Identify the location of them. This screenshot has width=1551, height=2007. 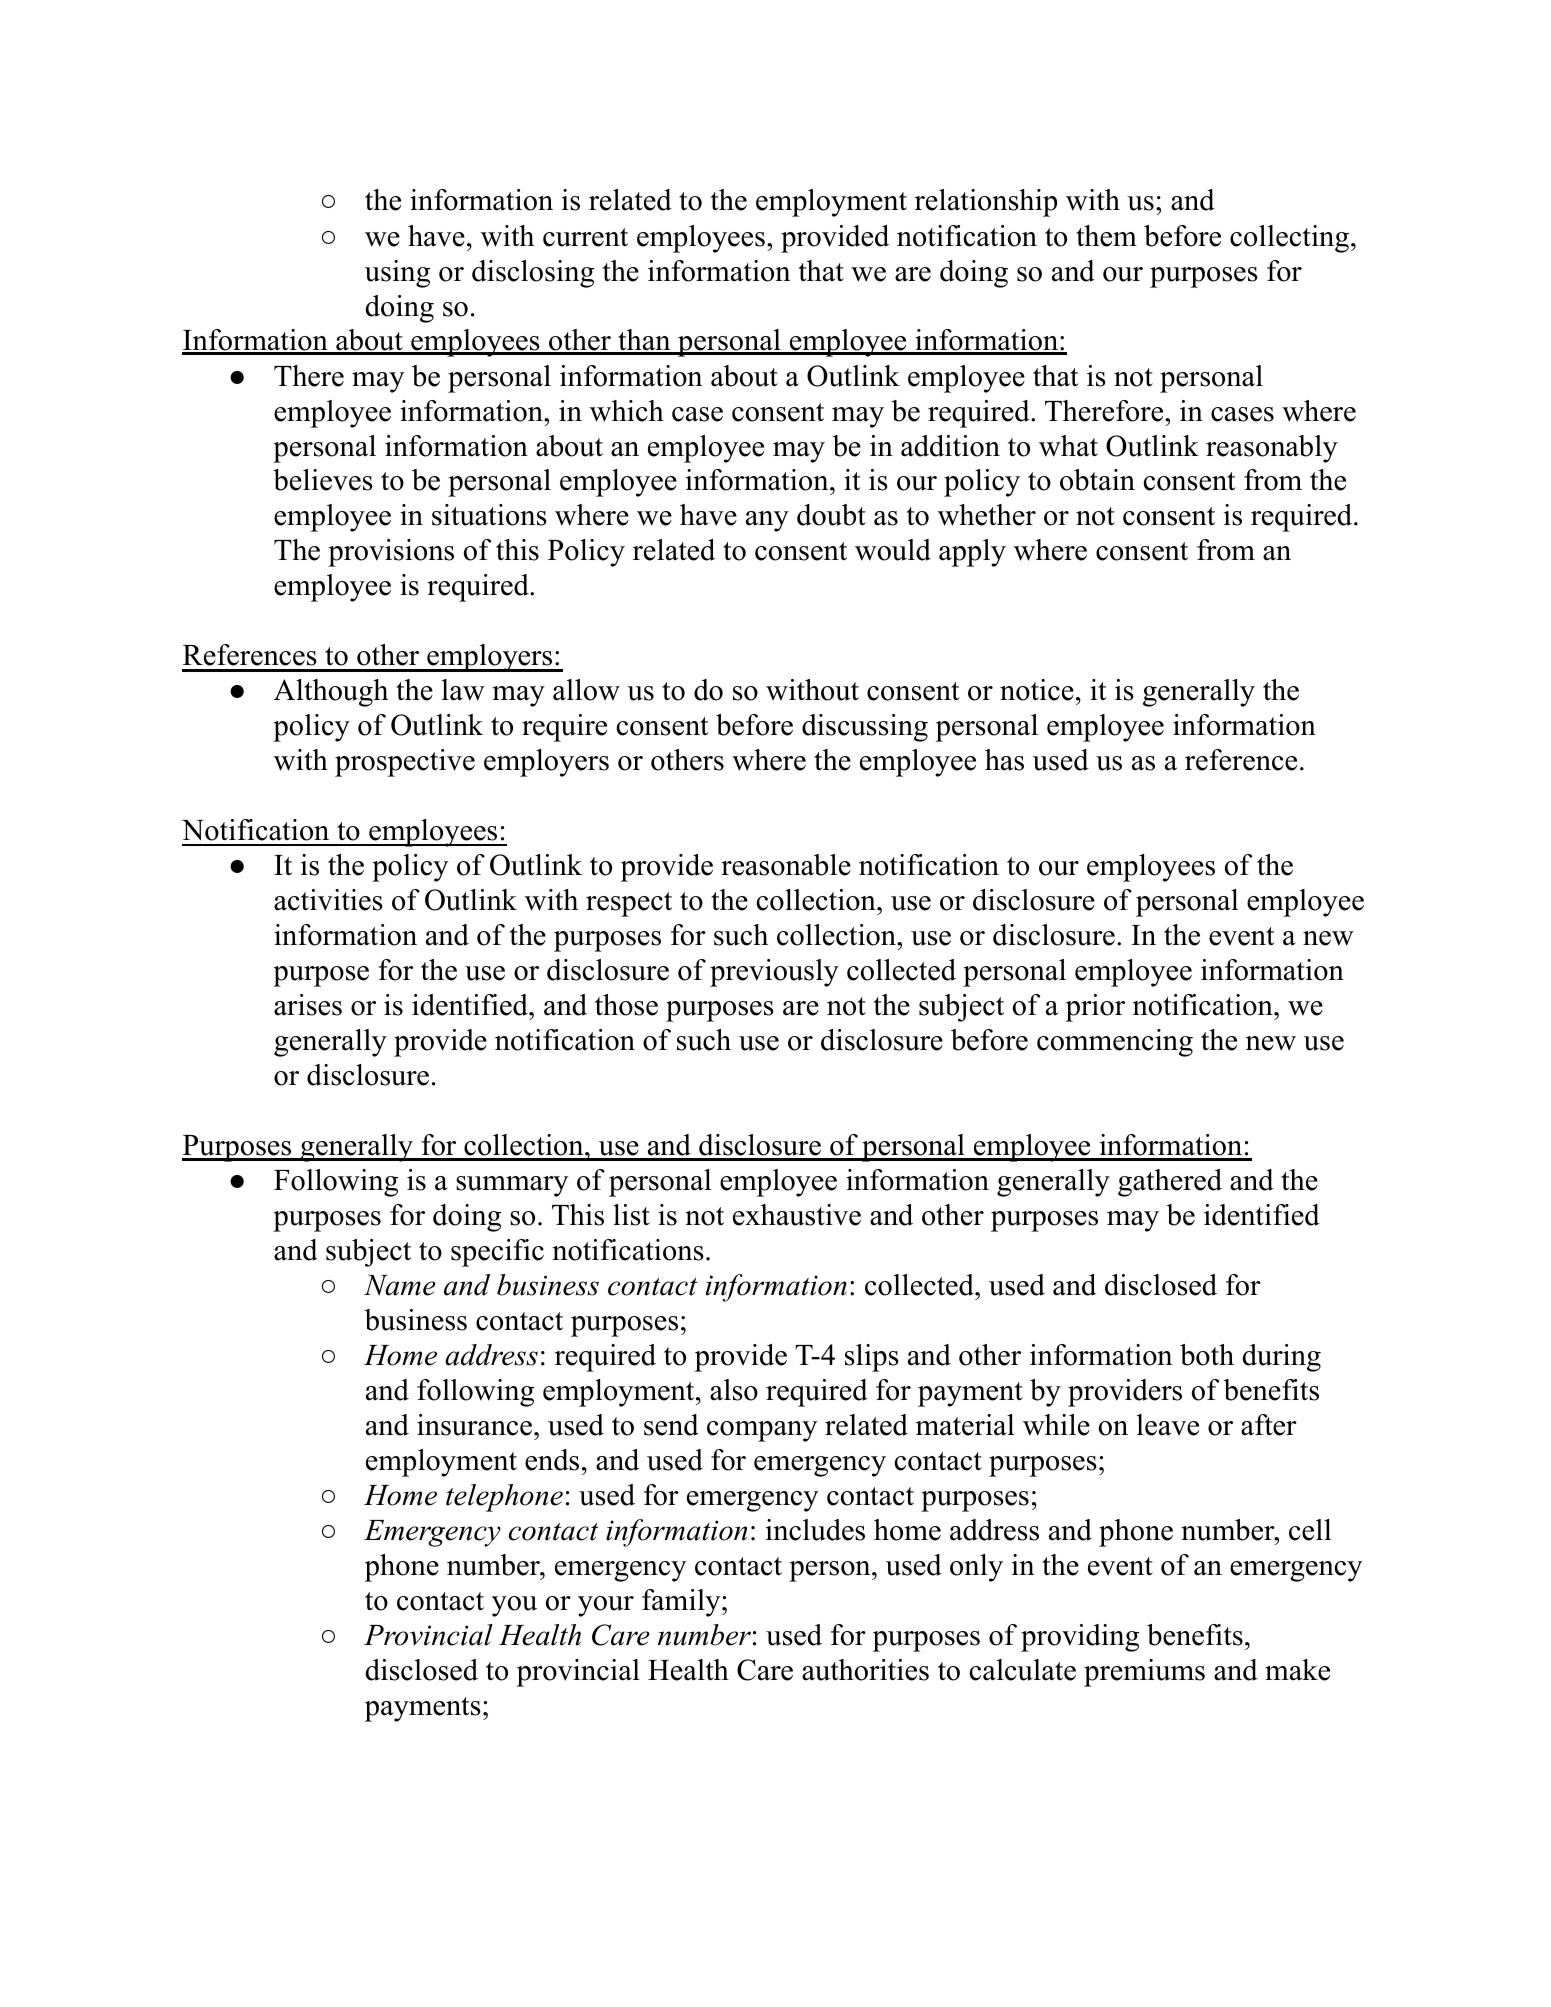
(1106, 236).
